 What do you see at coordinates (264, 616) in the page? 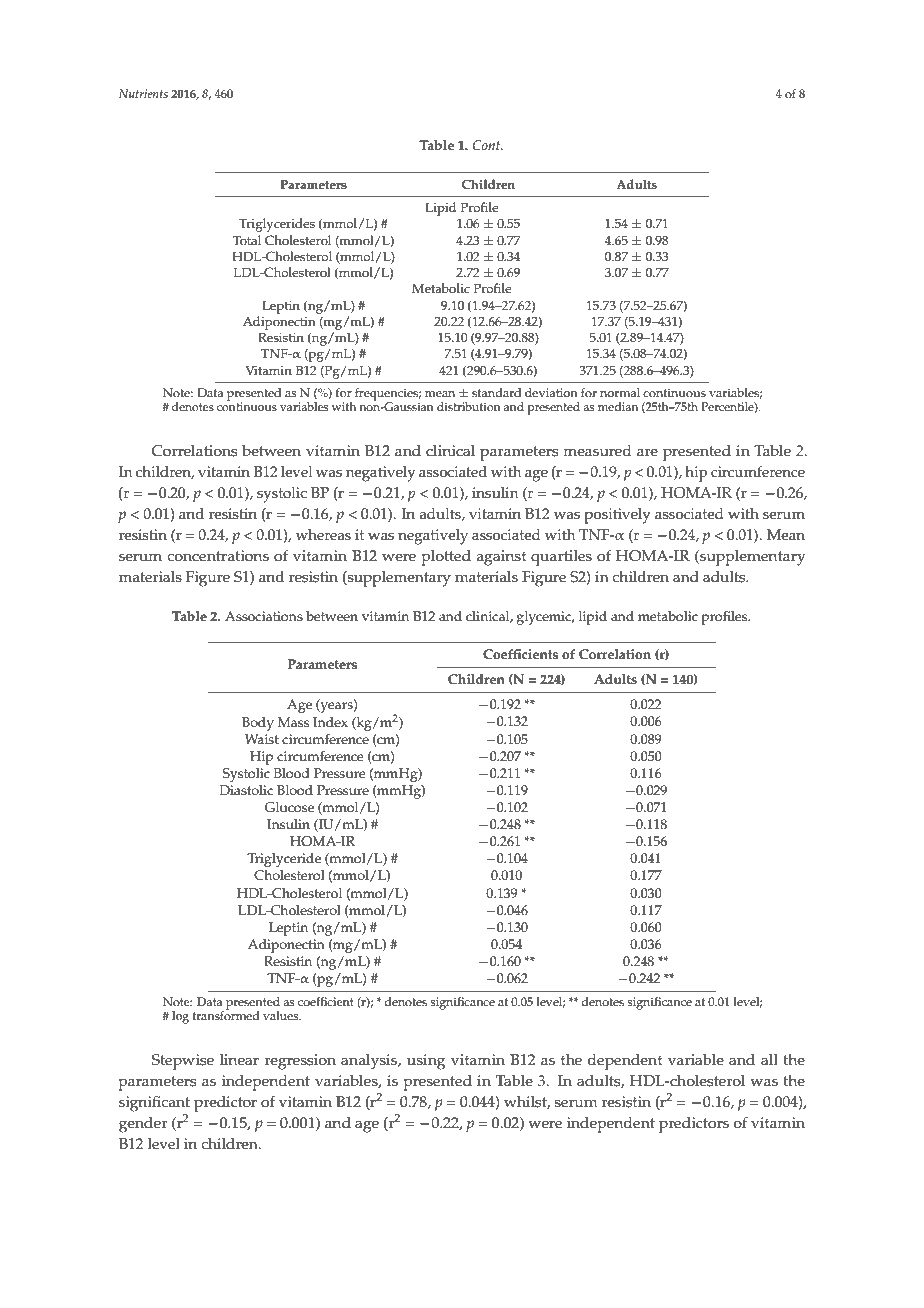
I see `Associations` at bounding box center [264, 616].
